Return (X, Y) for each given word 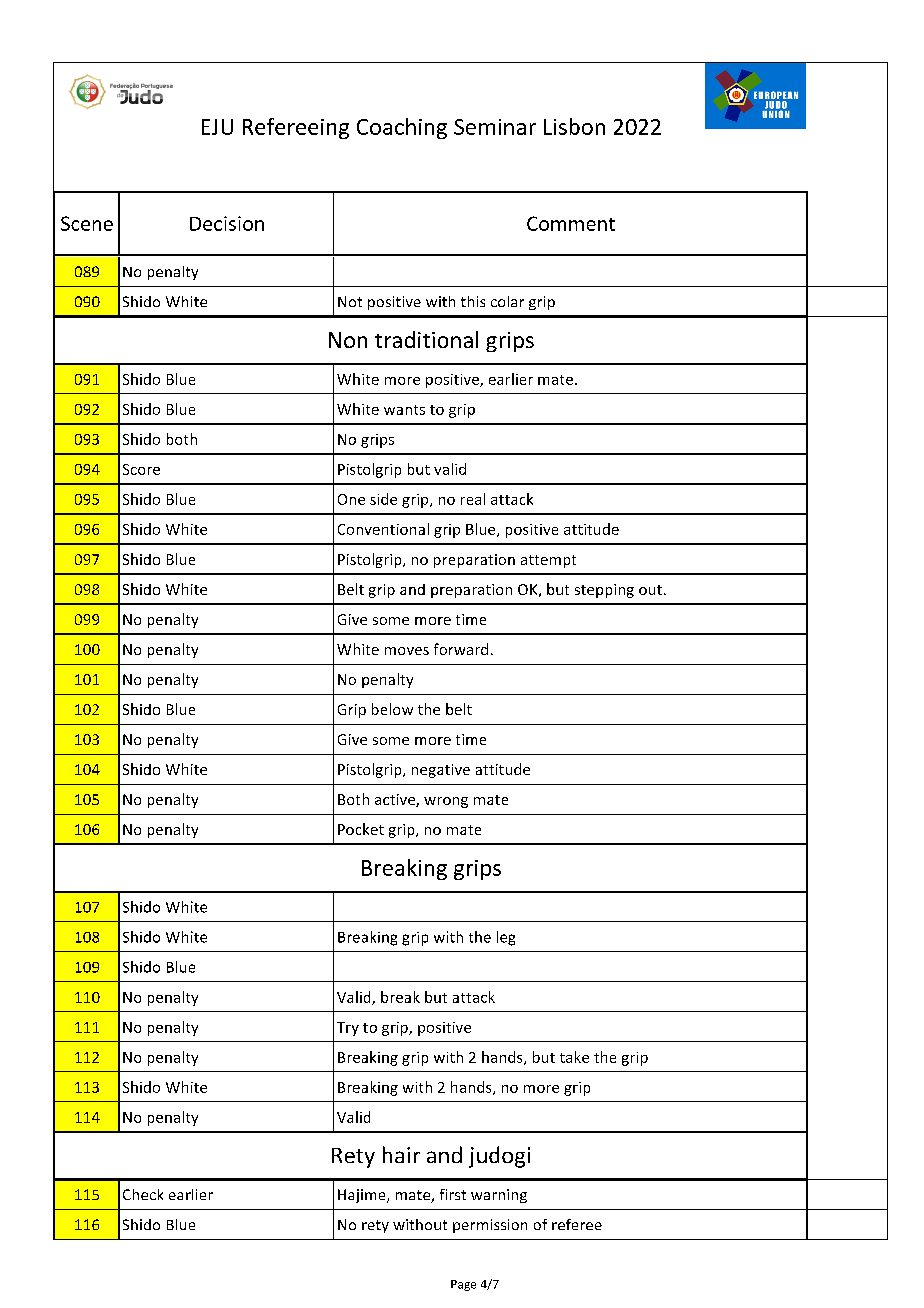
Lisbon (574, 126)
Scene (87, 223)
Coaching (402, 128)
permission (490, 1226)
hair (401, 1154)
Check (143, 1194)
